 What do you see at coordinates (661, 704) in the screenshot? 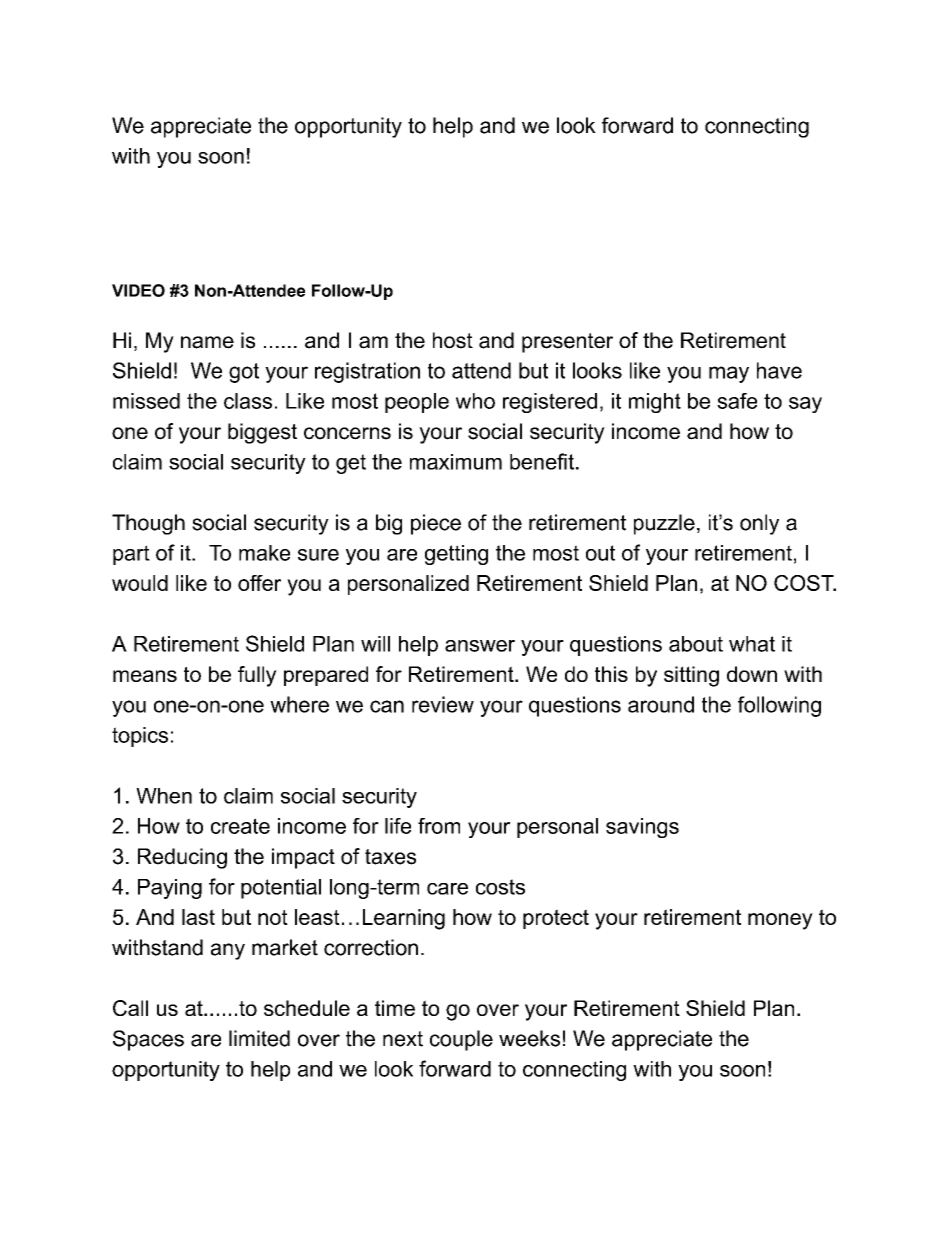
I see `around` at bounding box center [661, 704].
